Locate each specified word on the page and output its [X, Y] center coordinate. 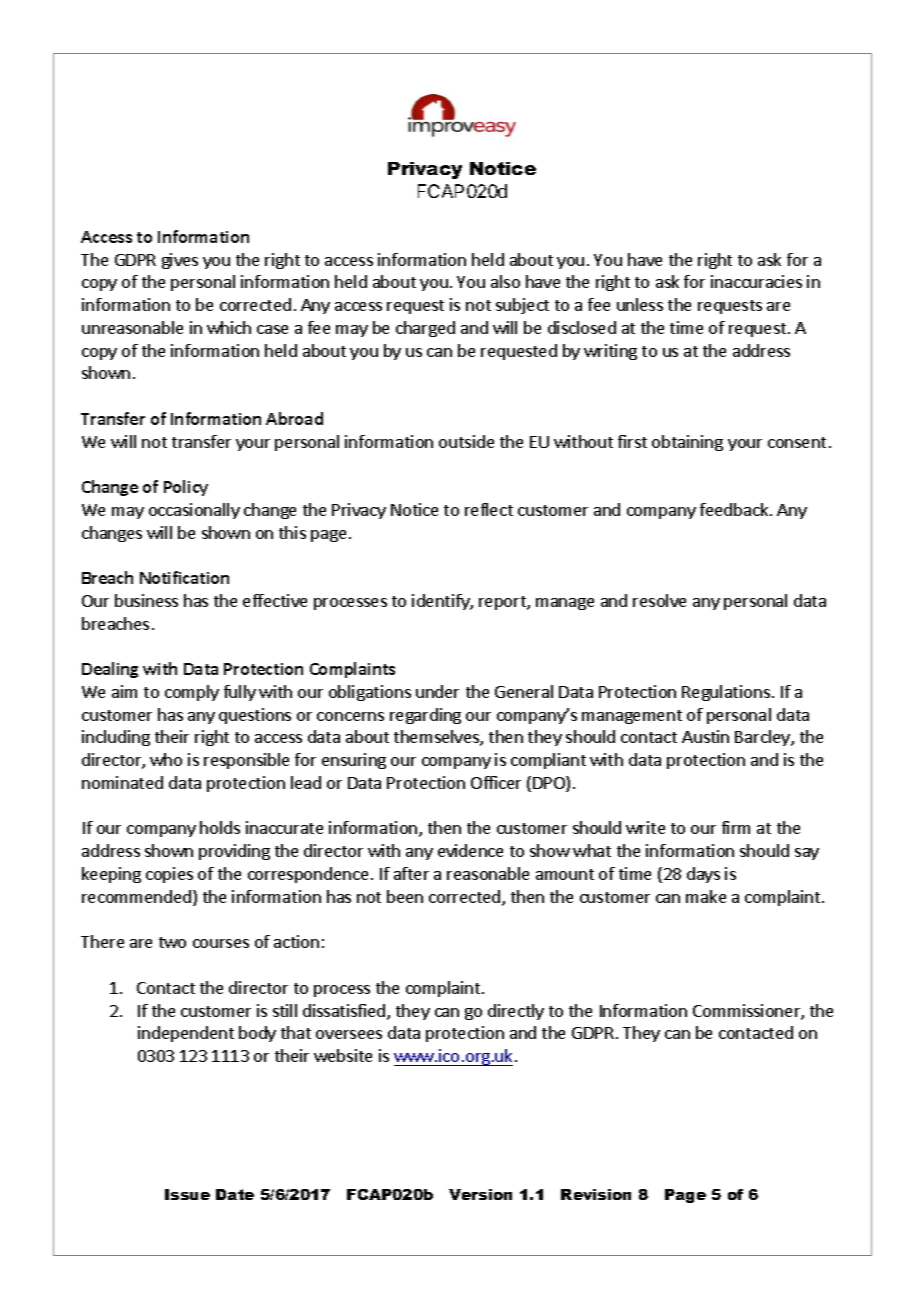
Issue [187, 1194]
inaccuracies [756, 281]
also [505, 281]
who [166, 759]
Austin [705, 736]
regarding [425, 716]
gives [180, 261]
